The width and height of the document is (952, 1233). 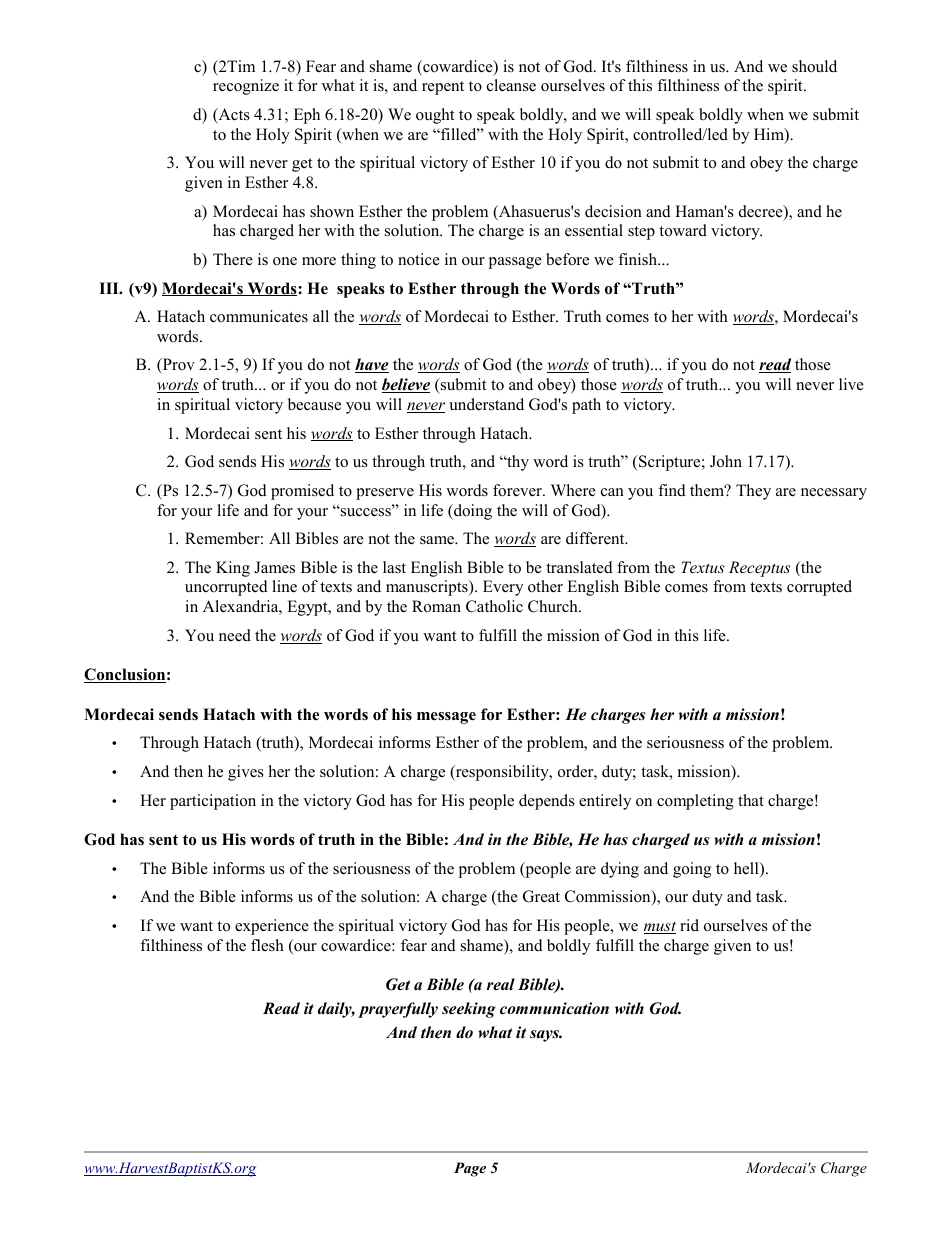 What do you see at coordinates (759, 569) in the document?
I see `Receptus` at bounding box center [759, 569].
